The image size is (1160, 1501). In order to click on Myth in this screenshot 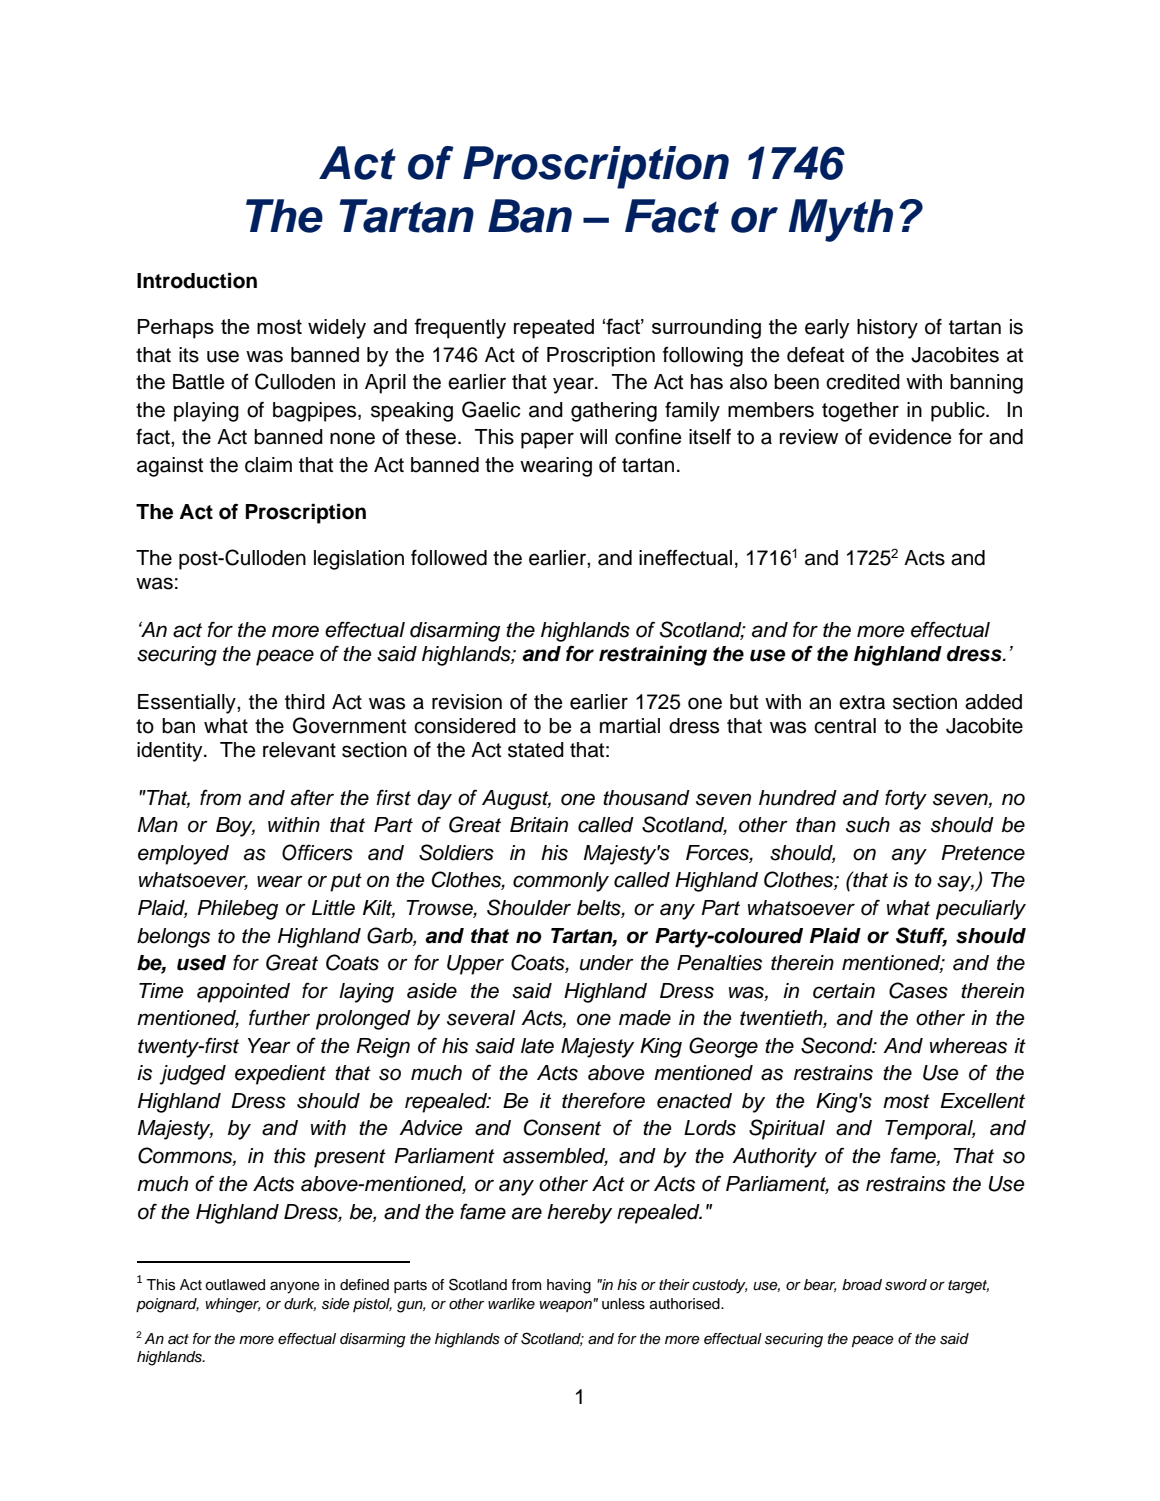, I will do `click(841, 220)`.
